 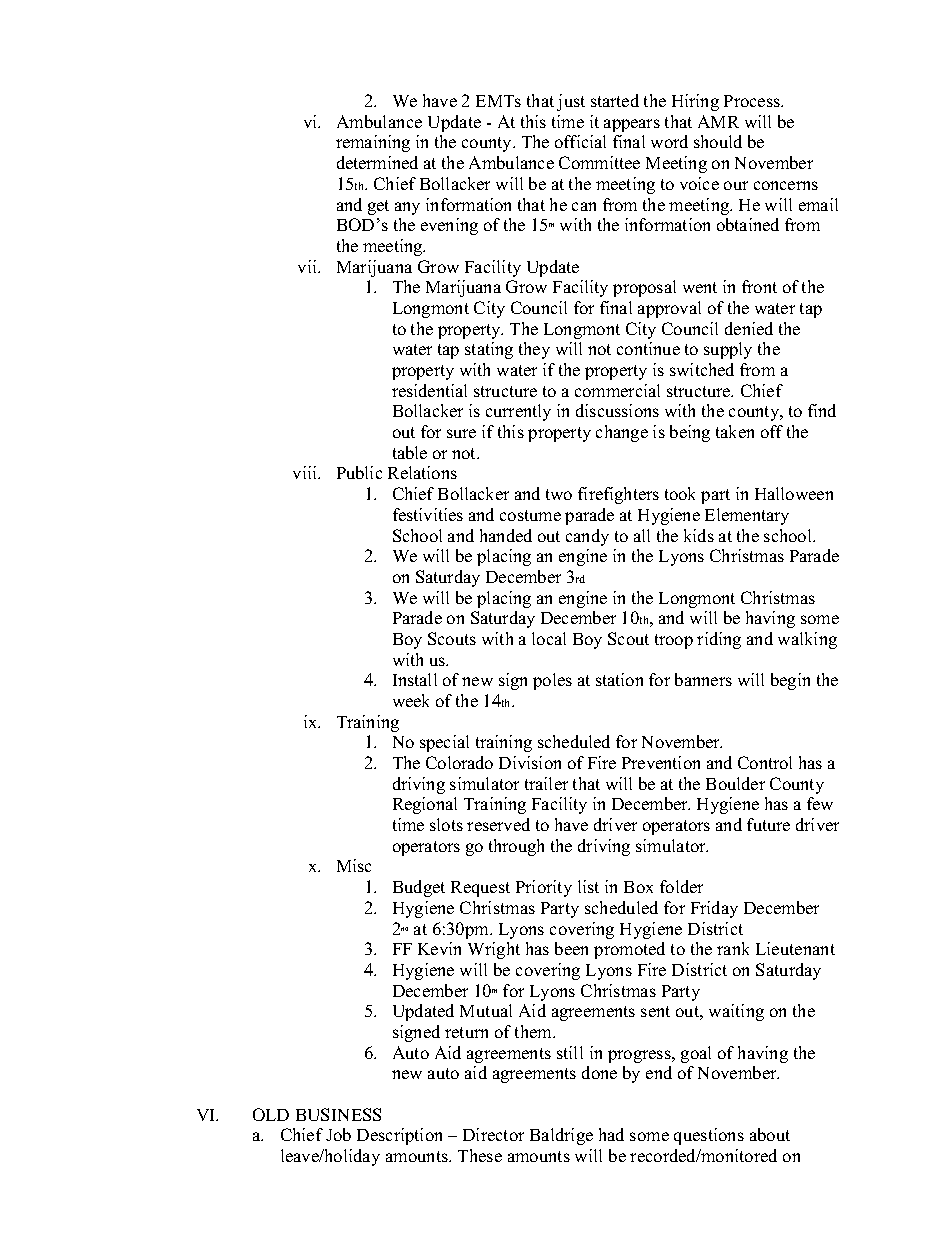 I want to click on Process, so click(x=753, y=101).
